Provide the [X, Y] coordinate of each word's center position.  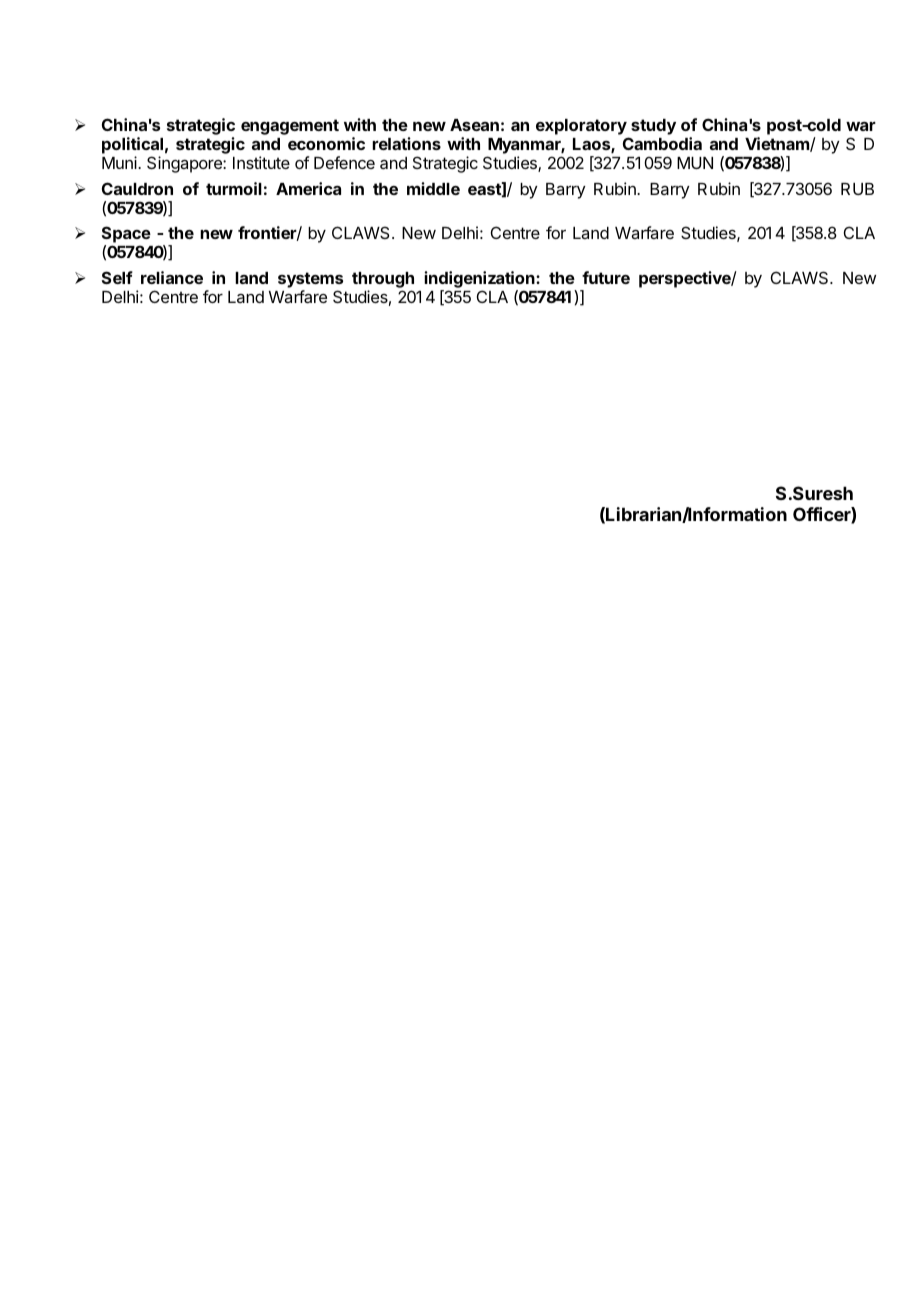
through [383, 280]
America [308, 188]
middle [433, 188]
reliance [172, 277]
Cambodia [662, 143]
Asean [474, 125]
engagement [290, 127]
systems [310, 280]
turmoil [234, 188]
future [606, 277]
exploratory [581, 127]
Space [126, 234]
